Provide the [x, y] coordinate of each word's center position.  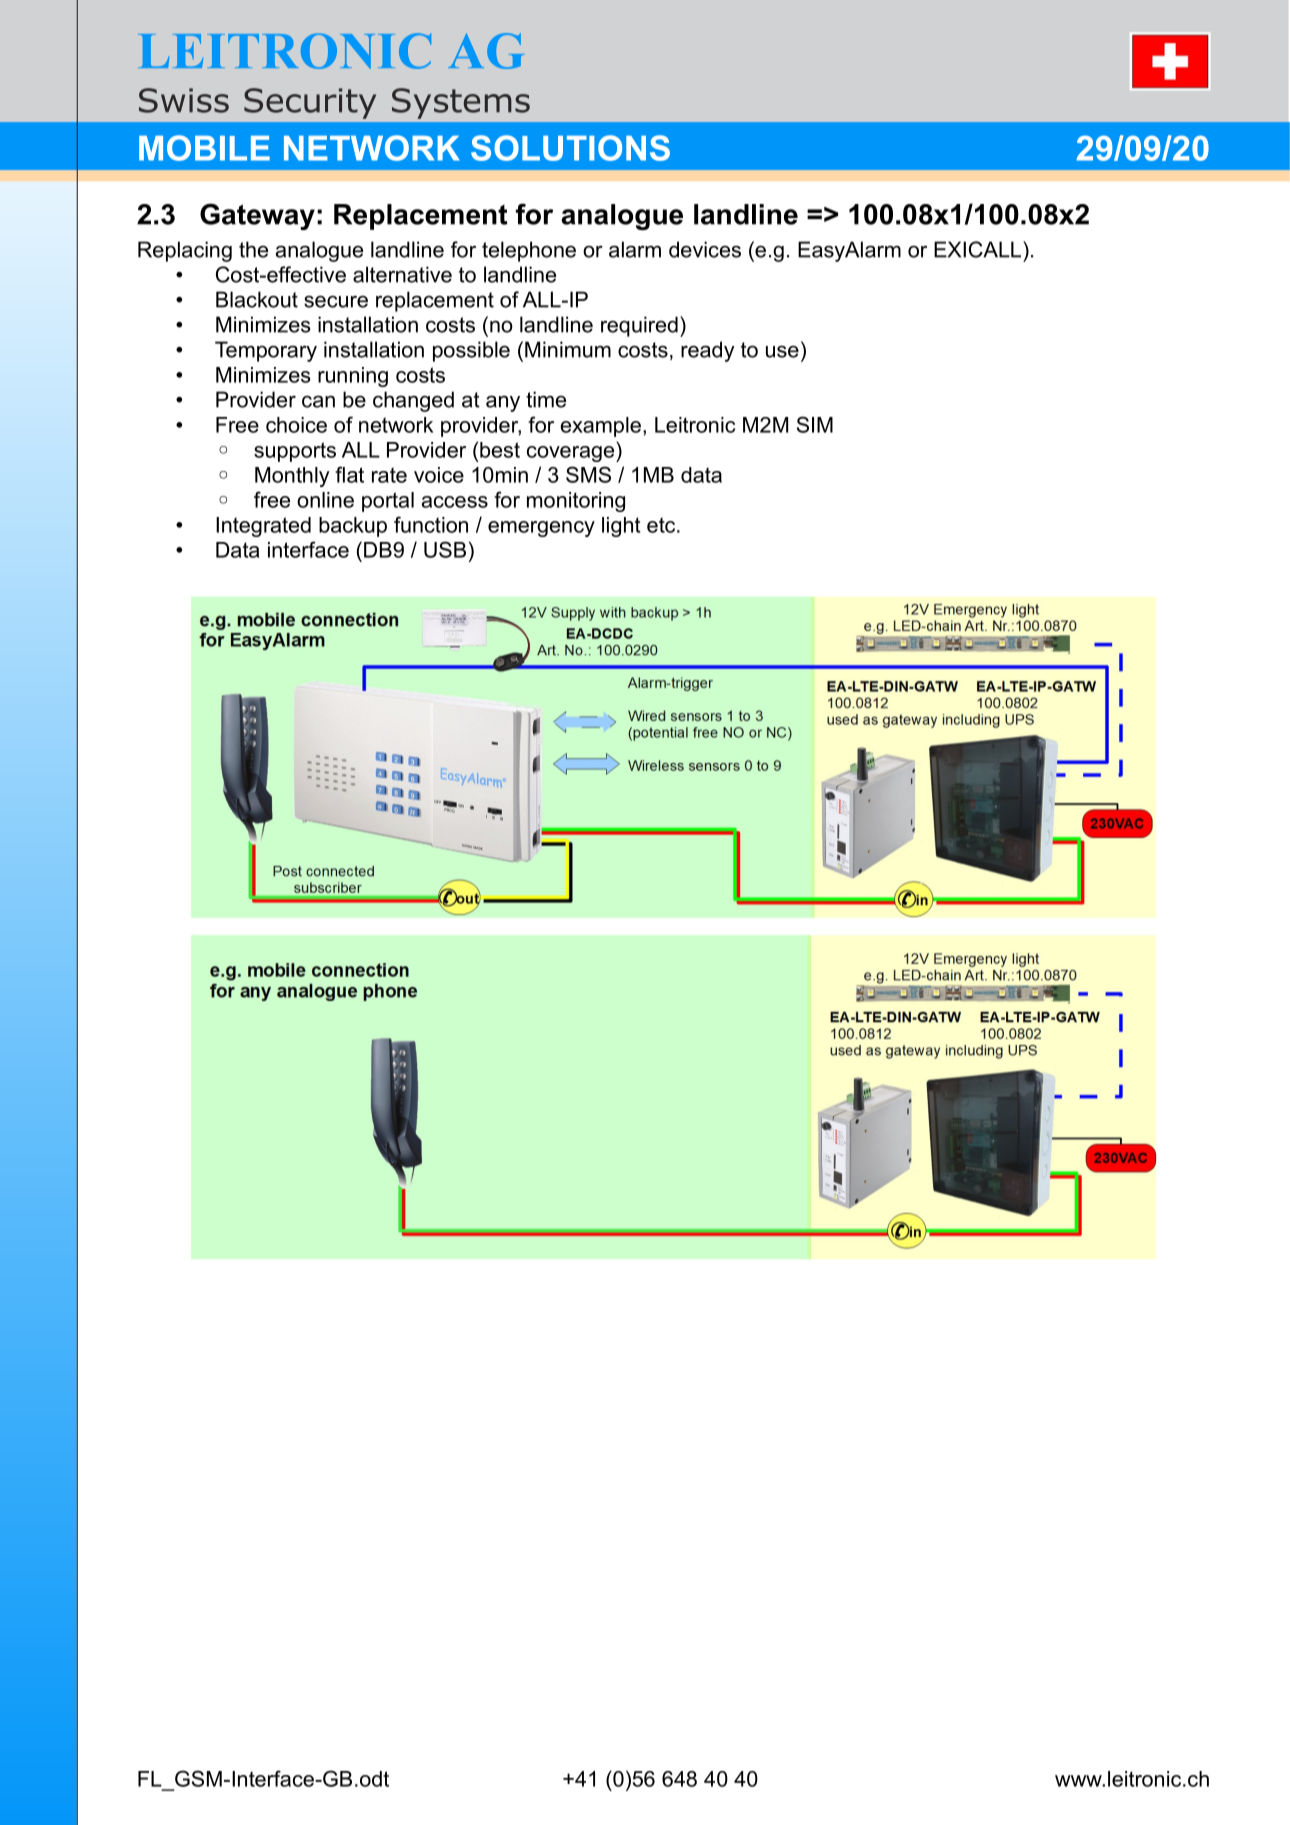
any [503, 403]
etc [662, 525]
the [253, 249]
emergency [541, 529]
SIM [815, 424]
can [318, 401]
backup [353, 527]
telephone [529, 251]
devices [705, 249]
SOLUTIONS [570, 148]
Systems [461, 103]
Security [310, 103]
